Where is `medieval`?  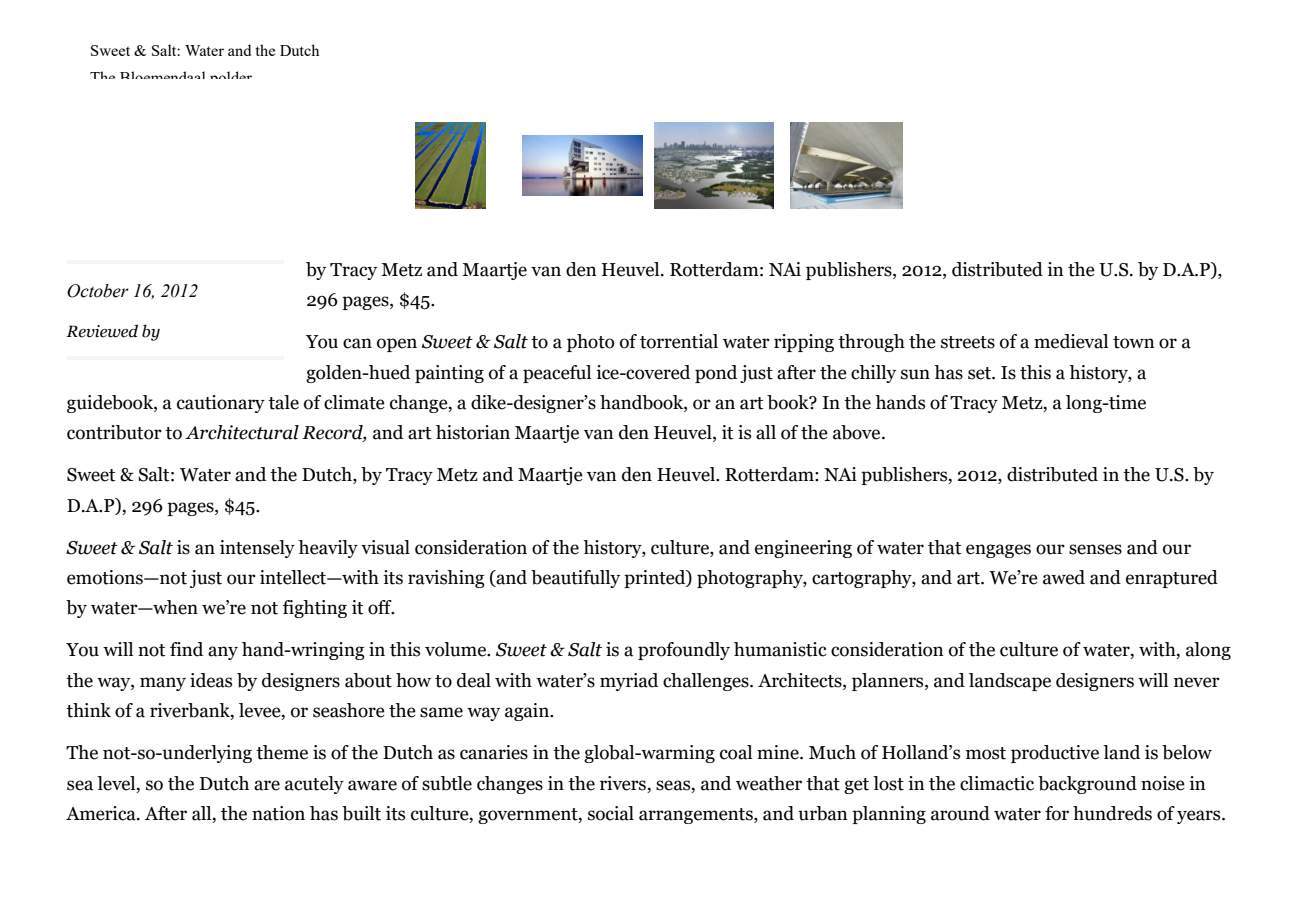
medieval is located at coordinates (1071, 341).
